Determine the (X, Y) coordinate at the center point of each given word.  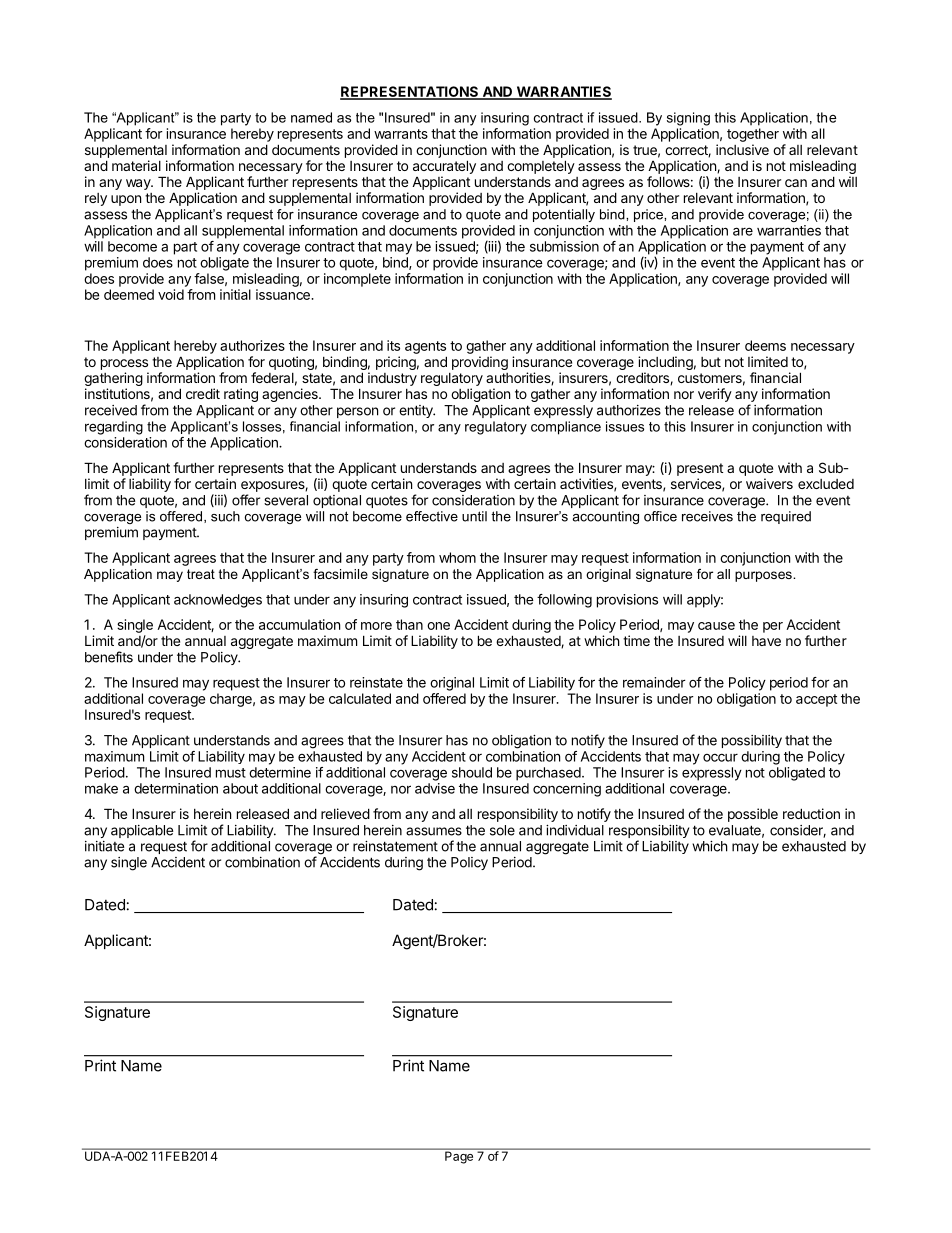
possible (753, 815)
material (136, 165)
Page (459, 1156)
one (438, 626)
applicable (142, 831)
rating (241, 395)
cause (716, 626)
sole (502, 830)
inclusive (742, 149)
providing (480, 363)
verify (715, 395)
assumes (434, 831)
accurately (444, 167)
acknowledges (218, 601)
